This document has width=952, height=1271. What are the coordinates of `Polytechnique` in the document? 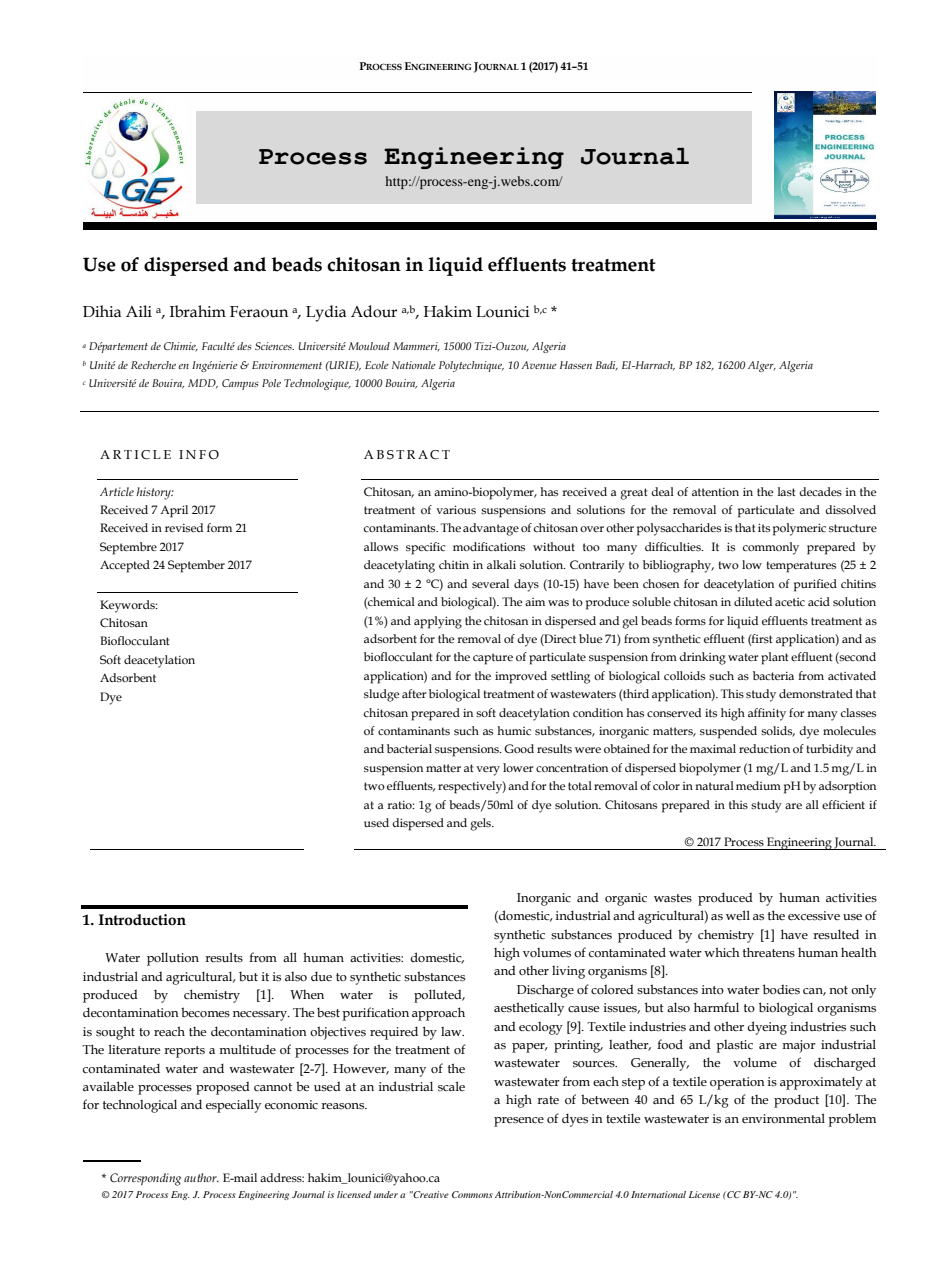 It's located at (471, 366).
